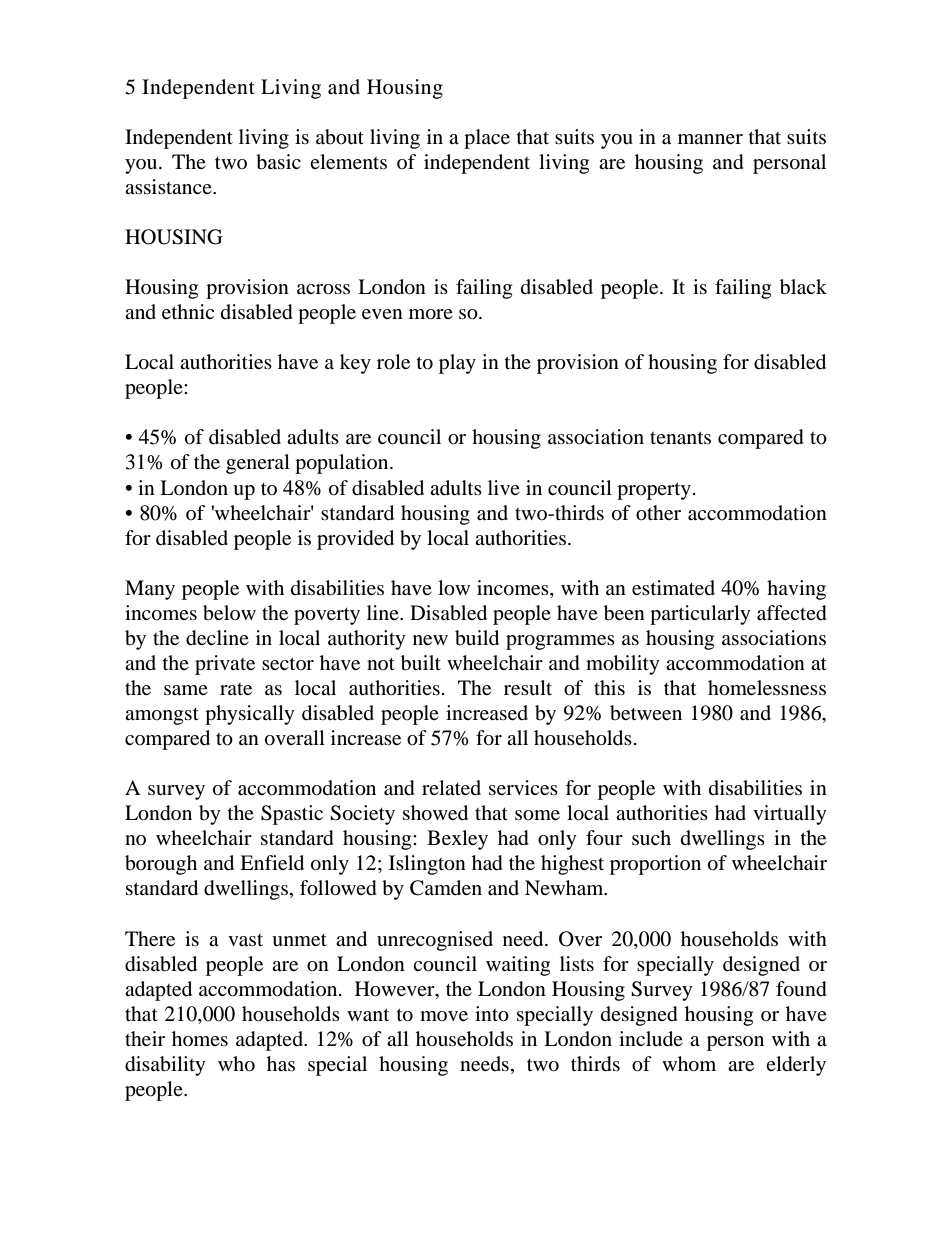 This screenshot has height=1233, width=952. I want to click on tenants, so click(680, 437).
